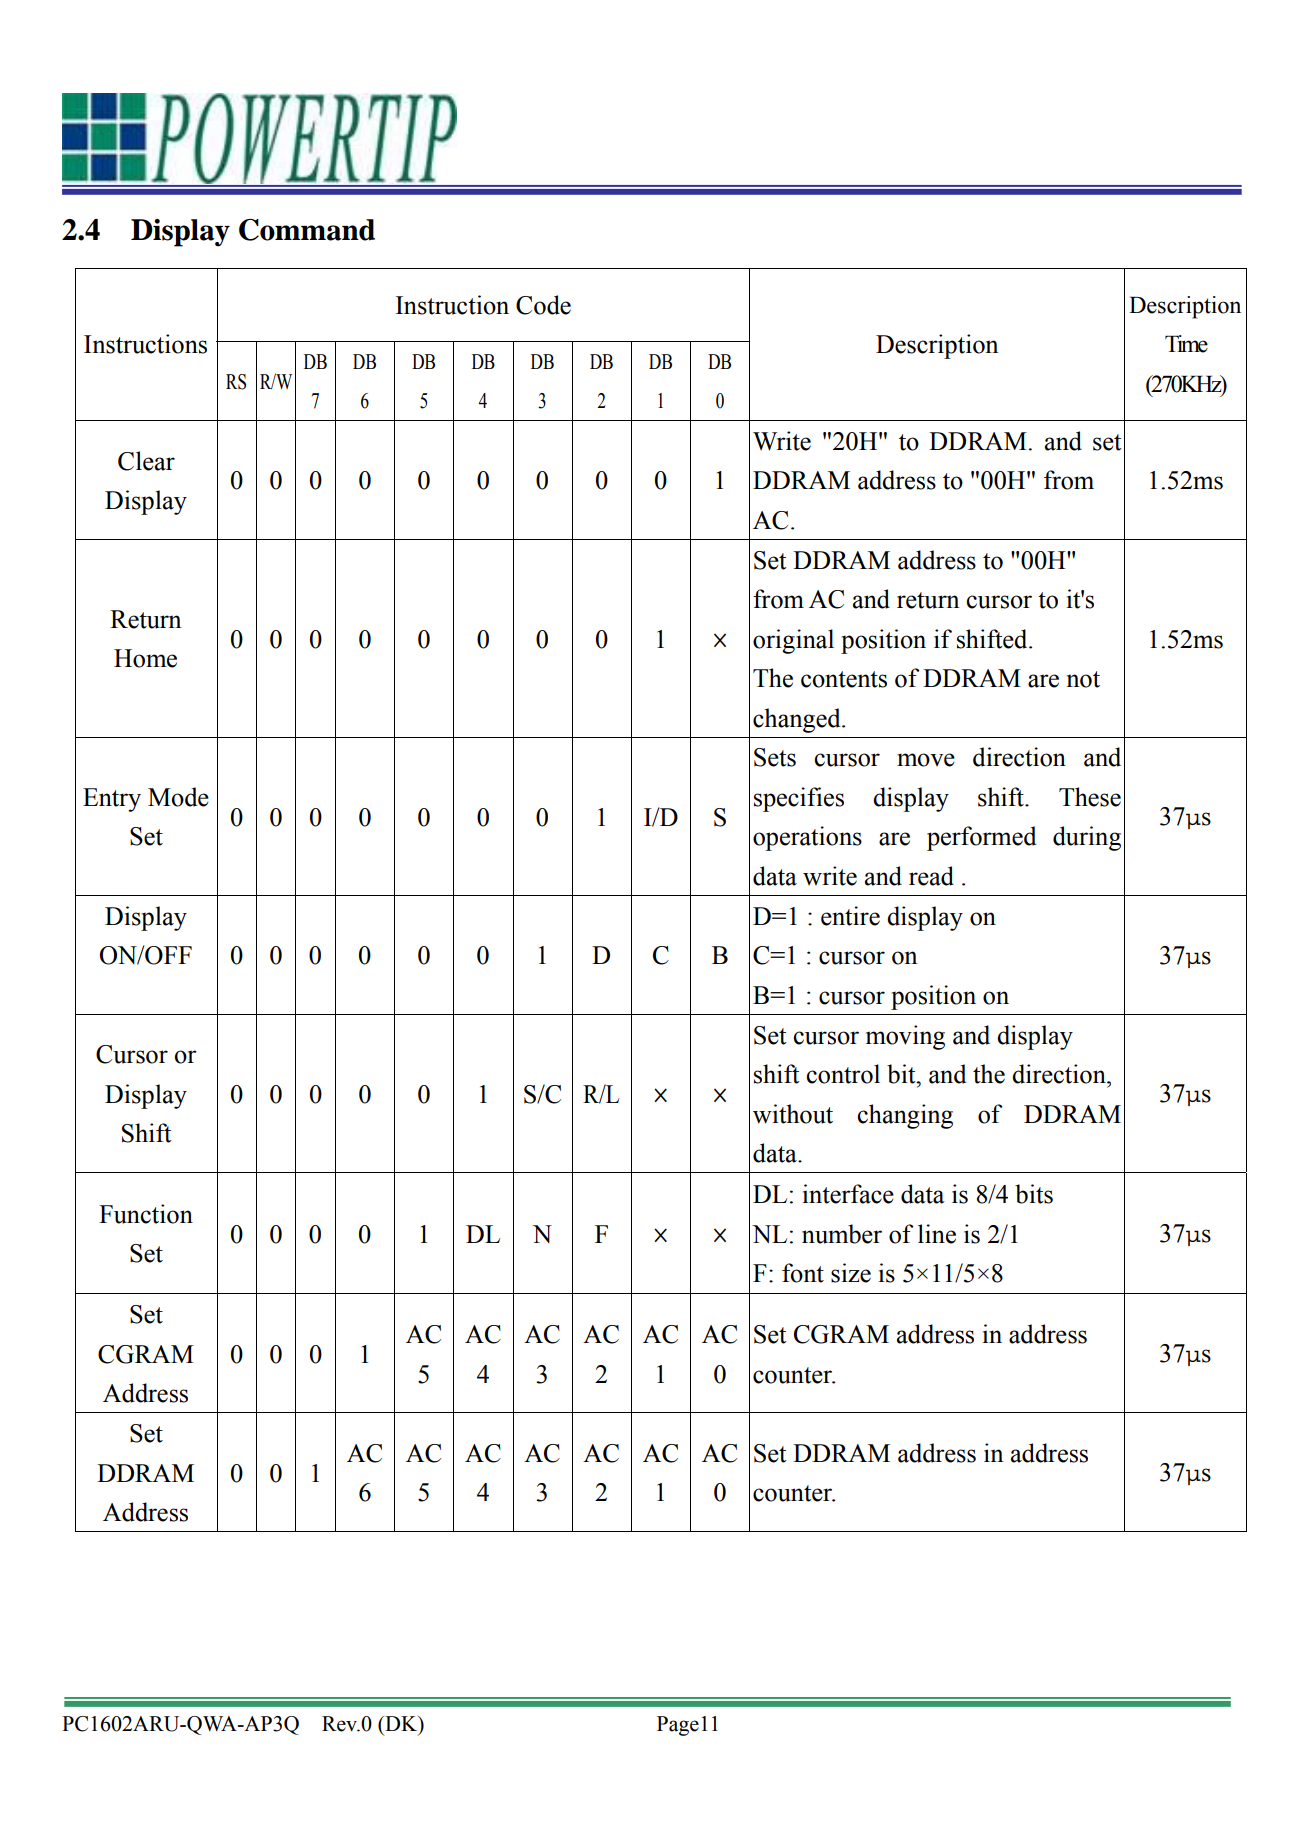  What do you see at coordinates (146, 1214) in the screenshot?
I see `Function` at bounding box center [146, 1214].
